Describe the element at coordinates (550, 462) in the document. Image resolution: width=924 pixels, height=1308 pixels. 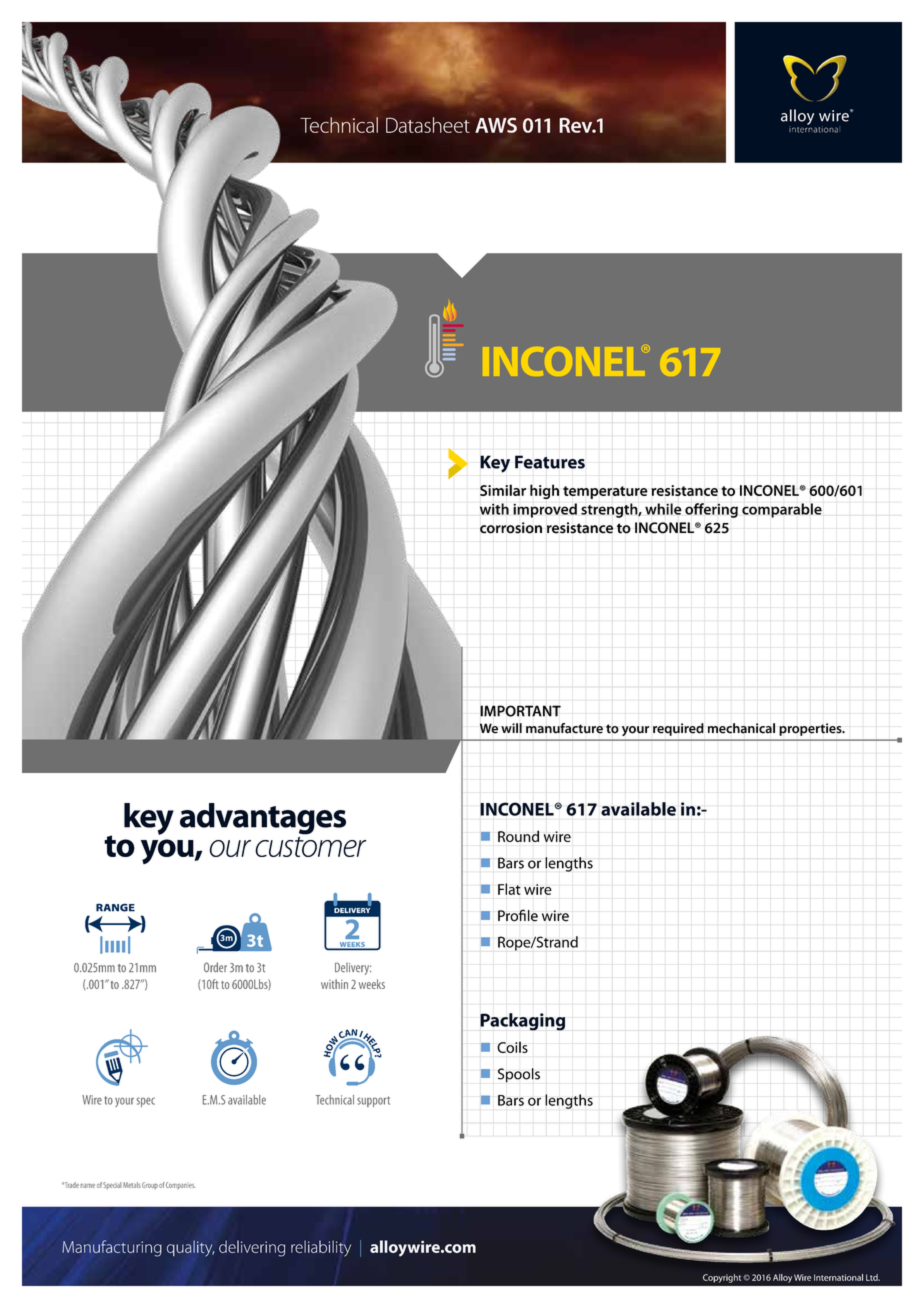
I see `Features` at that location.
